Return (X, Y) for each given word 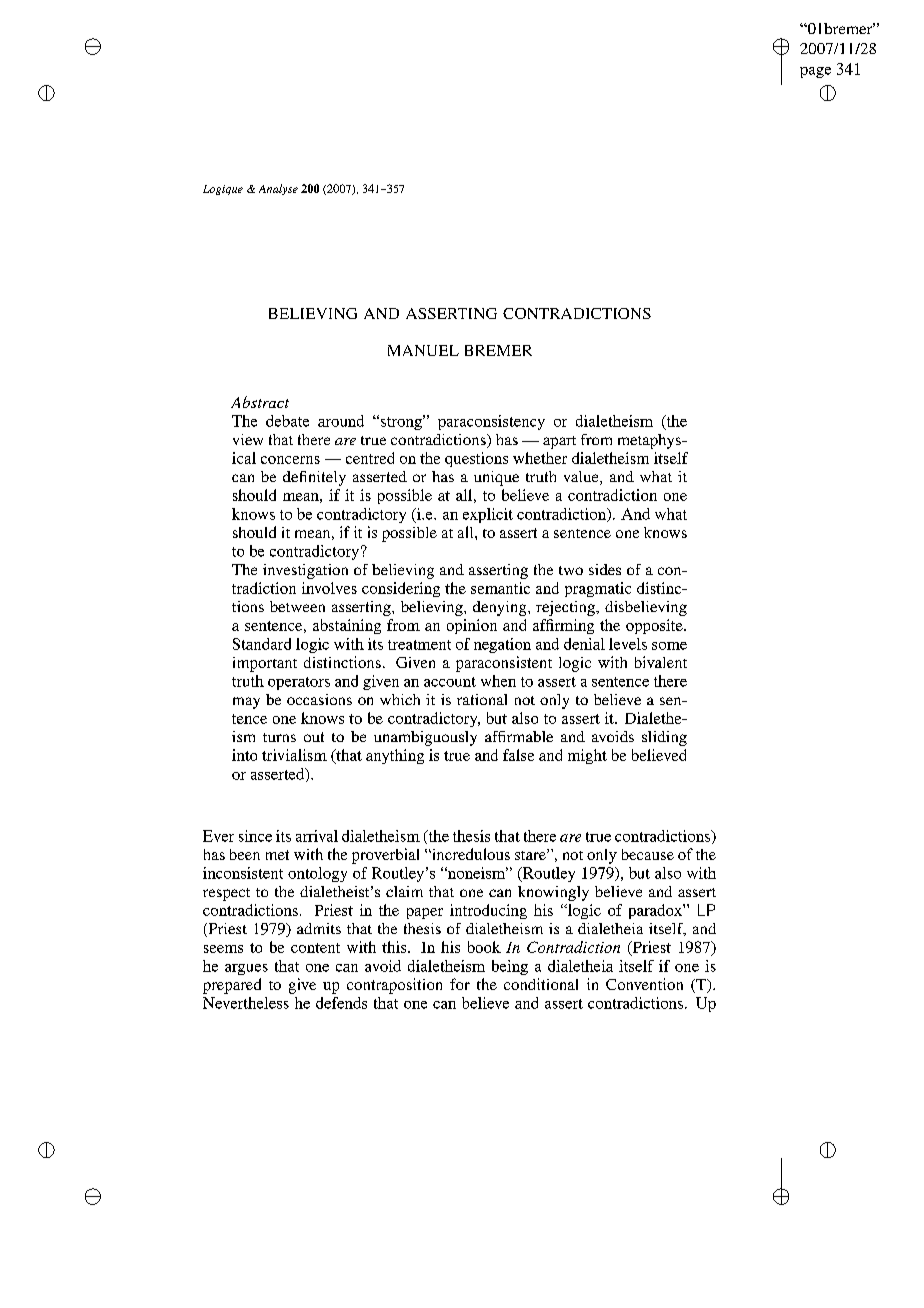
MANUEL (423, 350)
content (315, 948)
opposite (655, 626)
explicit (488, 515)
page (815, 72)
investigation (305, 571)
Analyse (278, 189)
